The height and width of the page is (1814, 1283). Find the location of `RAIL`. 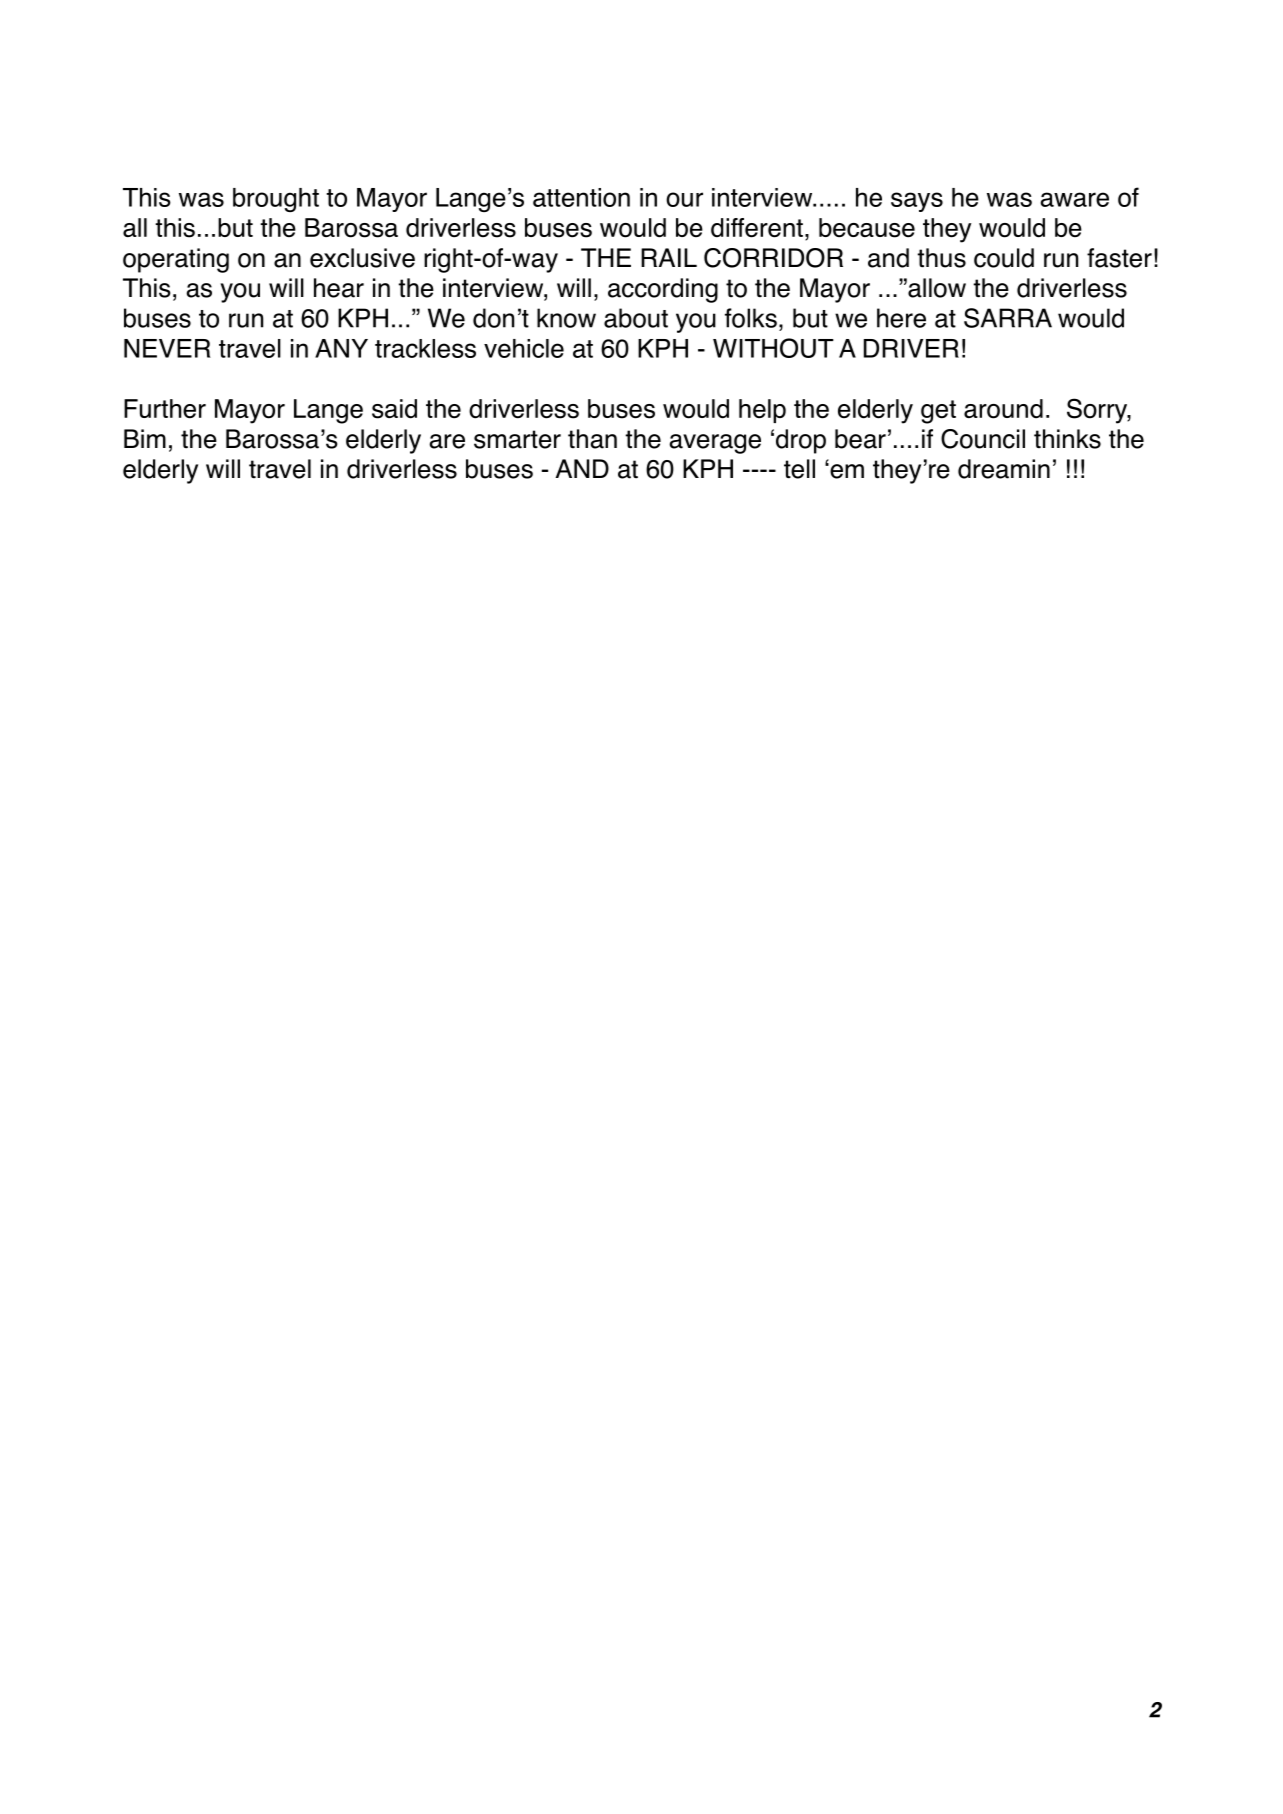

RAIL is located at coordinates (669, 257).
